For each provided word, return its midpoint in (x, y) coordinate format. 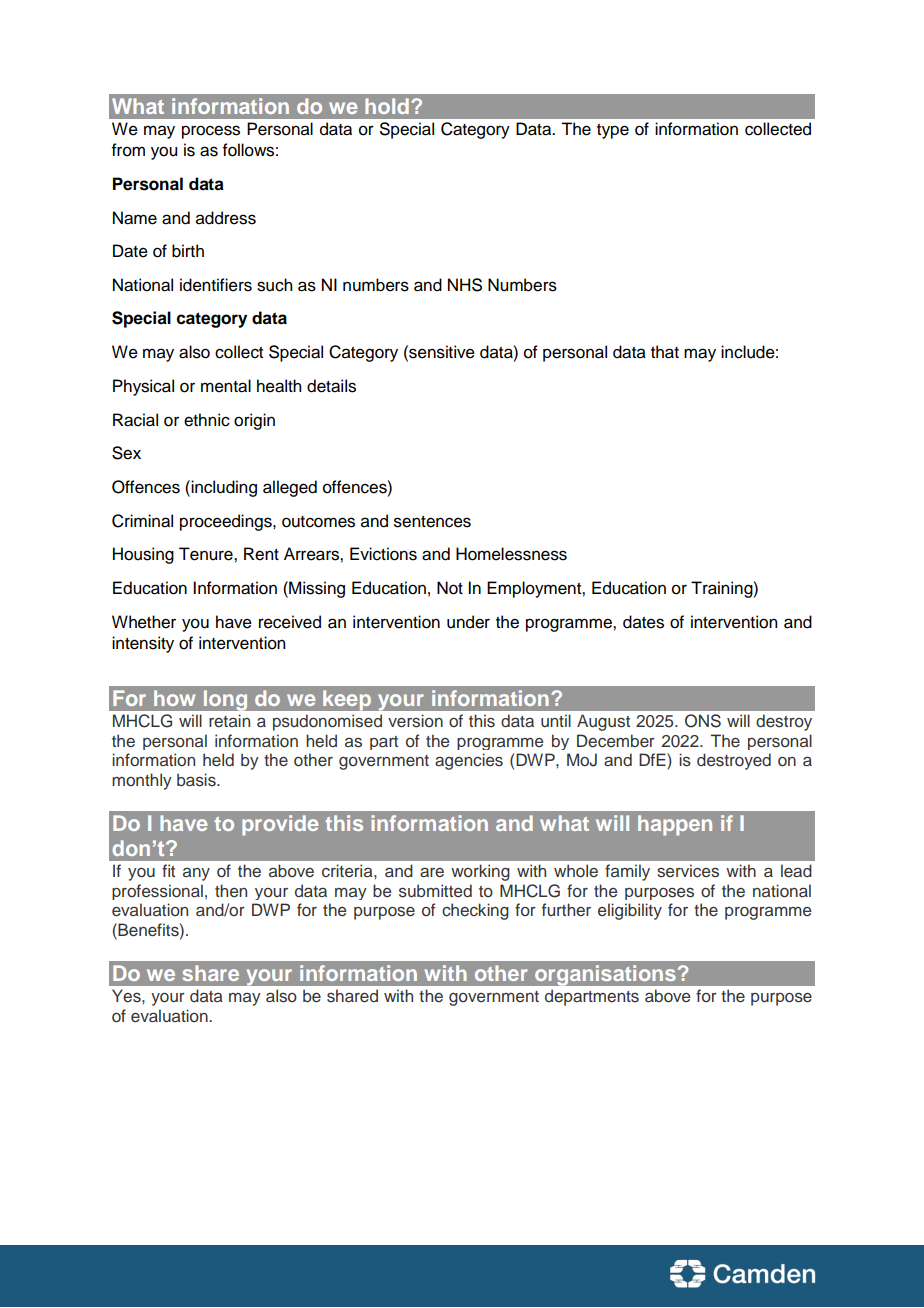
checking (475, 911)
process (211, 132)
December (616, 741)
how (174, 698)
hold (387, 106)
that (665, 352)
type (613, 131)
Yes (127, 996)
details (331, 386)
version (415, 721)
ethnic (207, 420)
